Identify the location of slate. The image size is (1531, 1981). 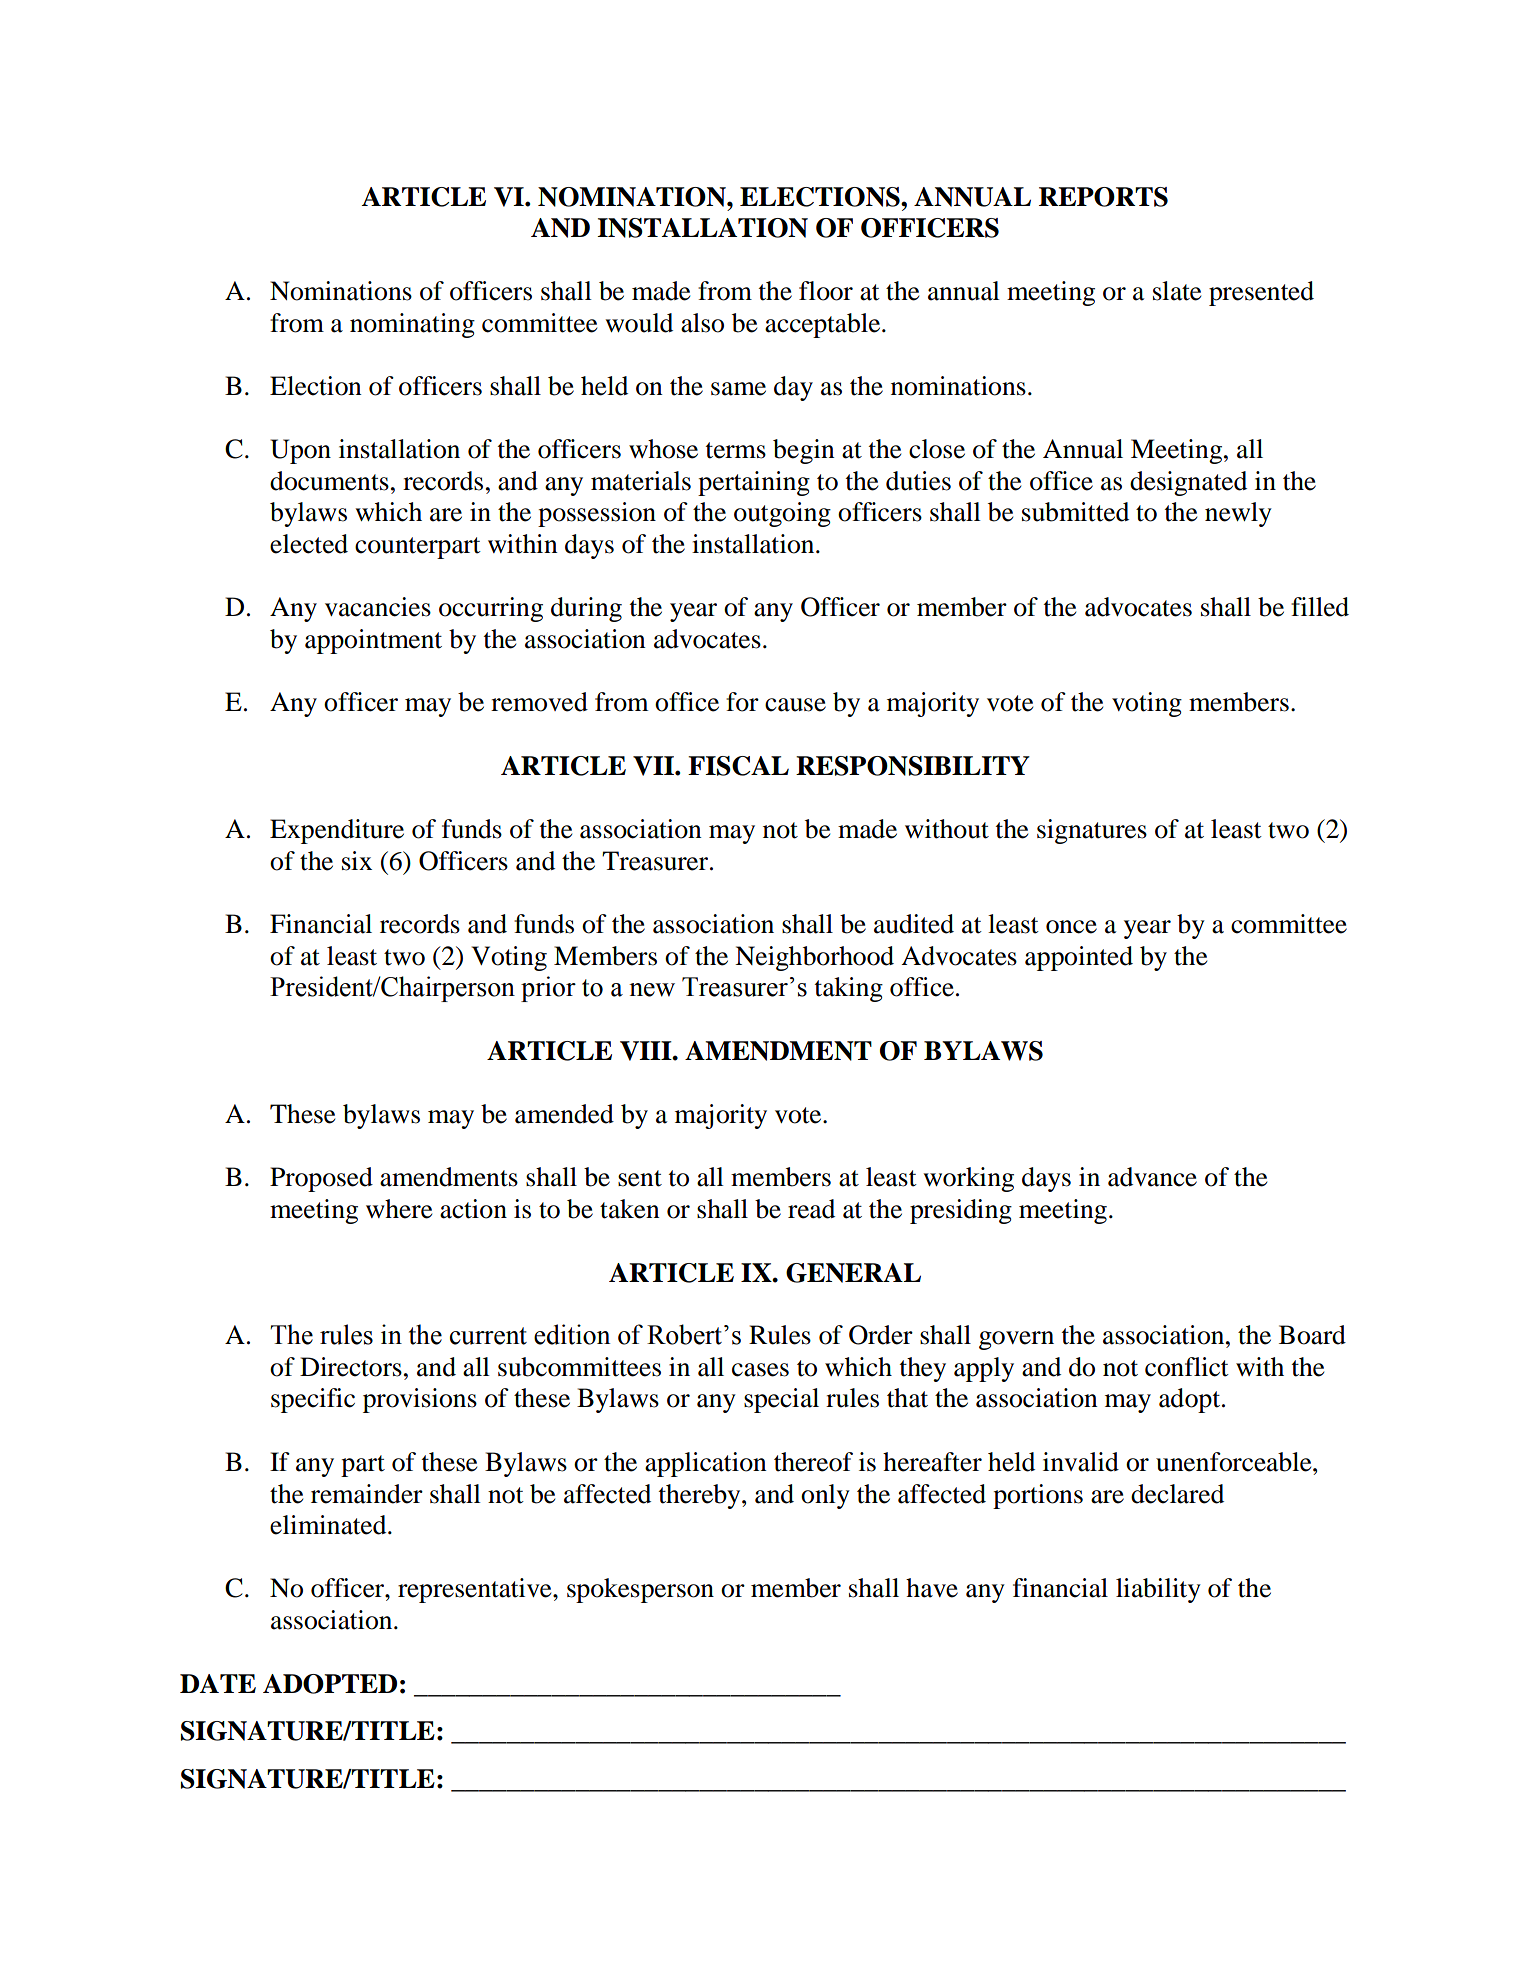
(1177, 291).
